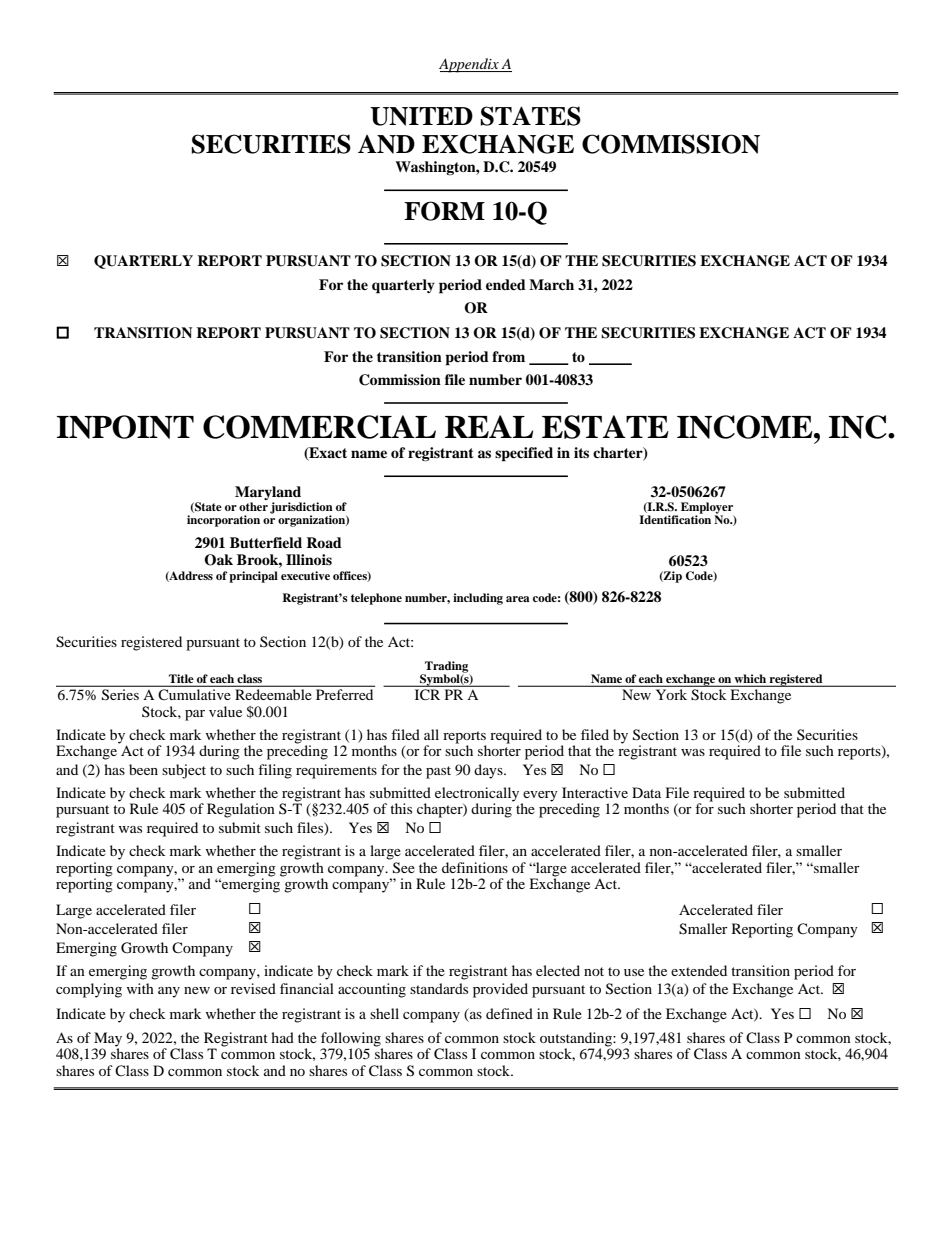 The height and width of the page is (1233, 952). I want to click on use, so click(634, 972).
